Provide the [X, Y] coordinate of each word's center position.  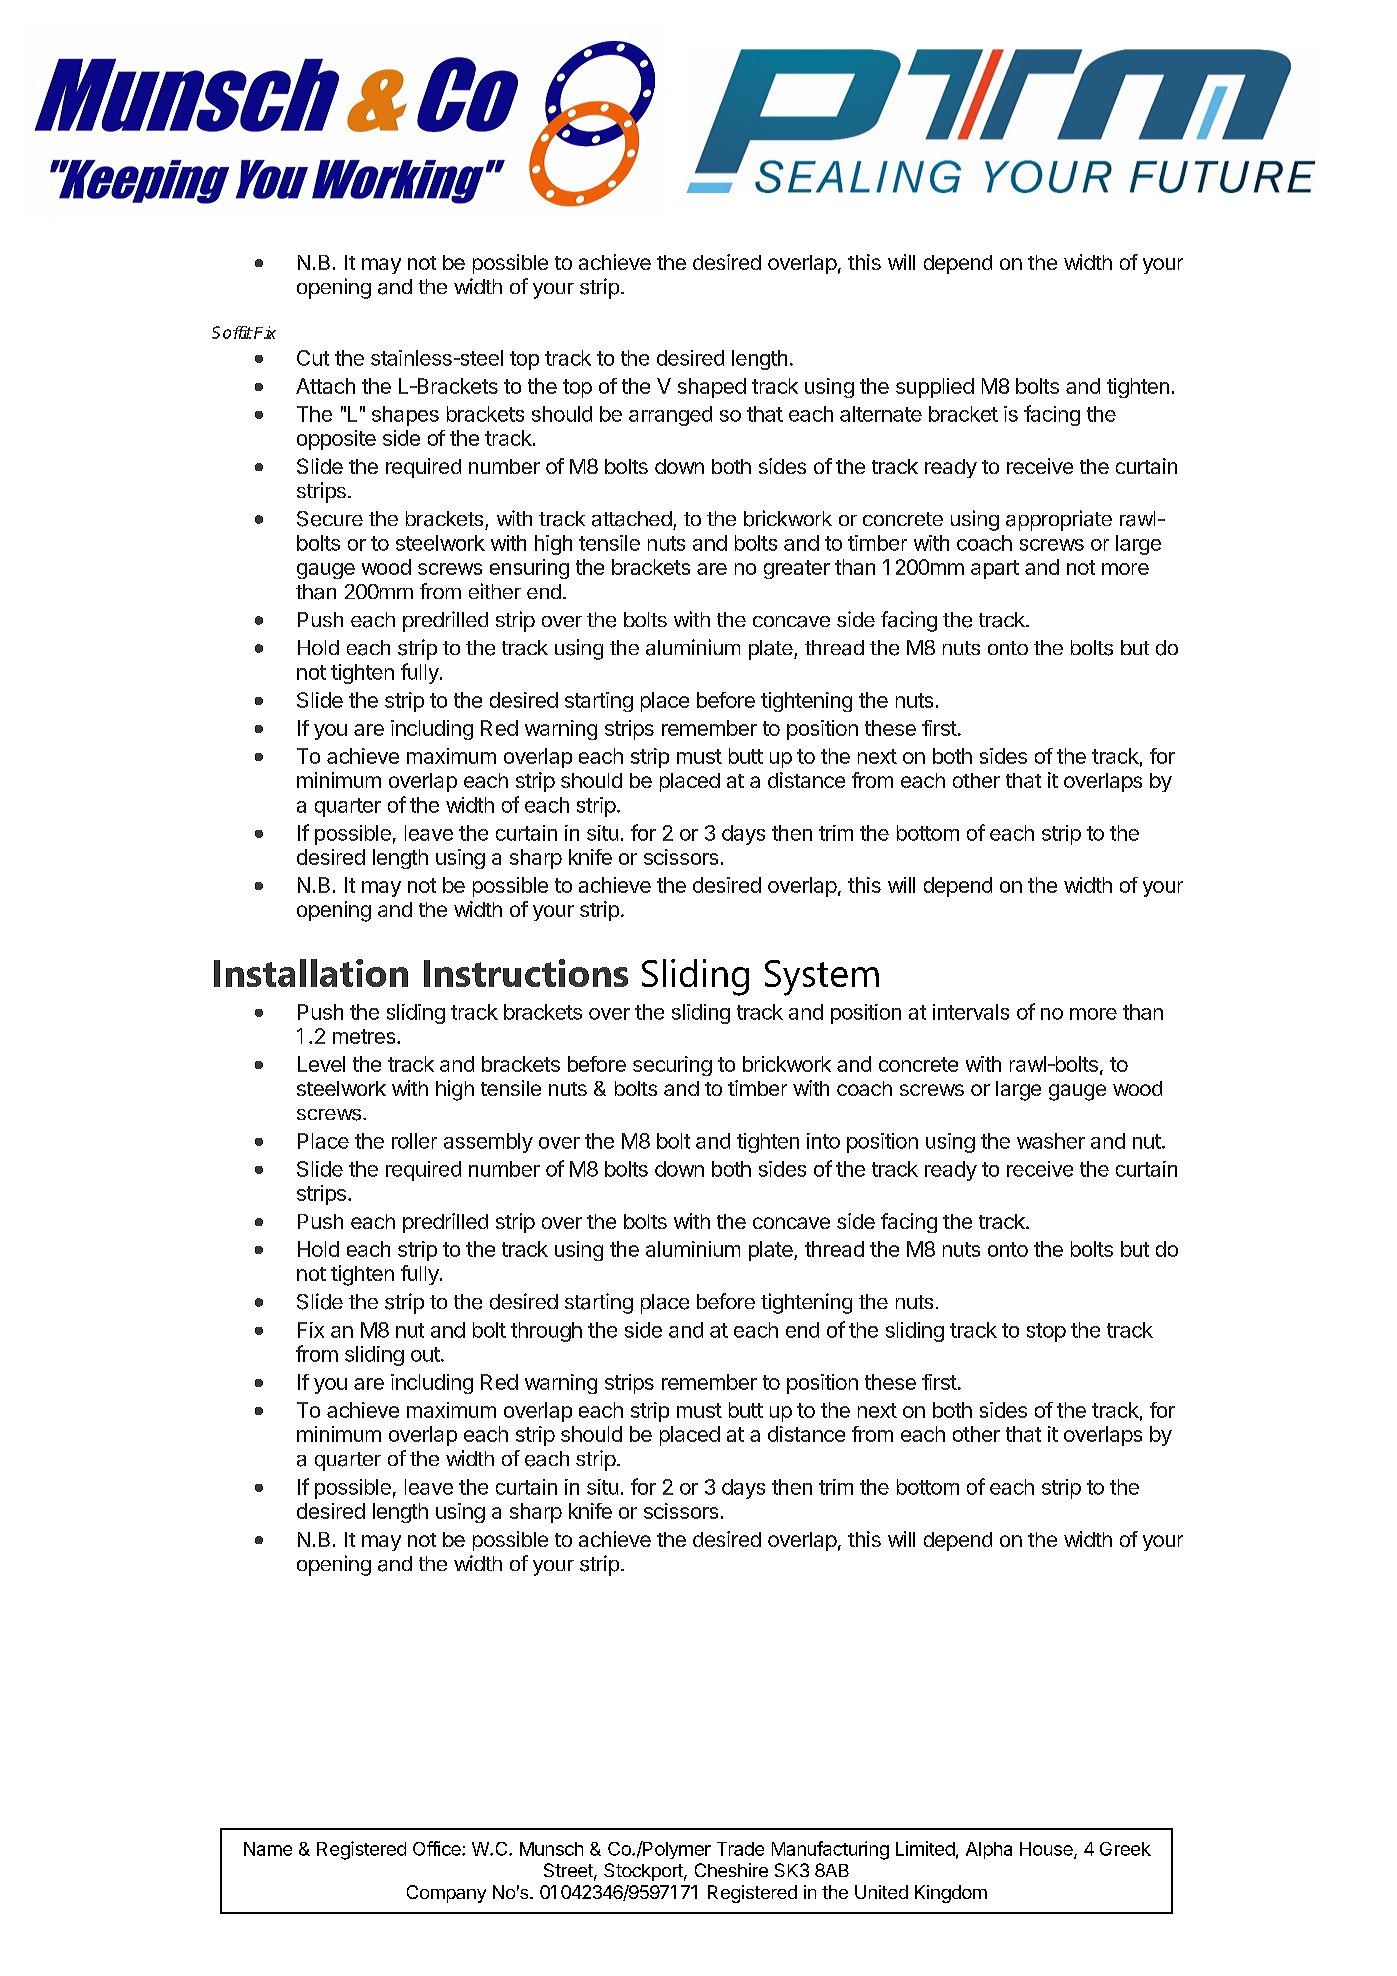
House [1047, 1850]
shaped [712, 388]
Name [268, 1849]
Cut [313, 358]
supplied [935, 388]
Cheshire [731, 1870]
